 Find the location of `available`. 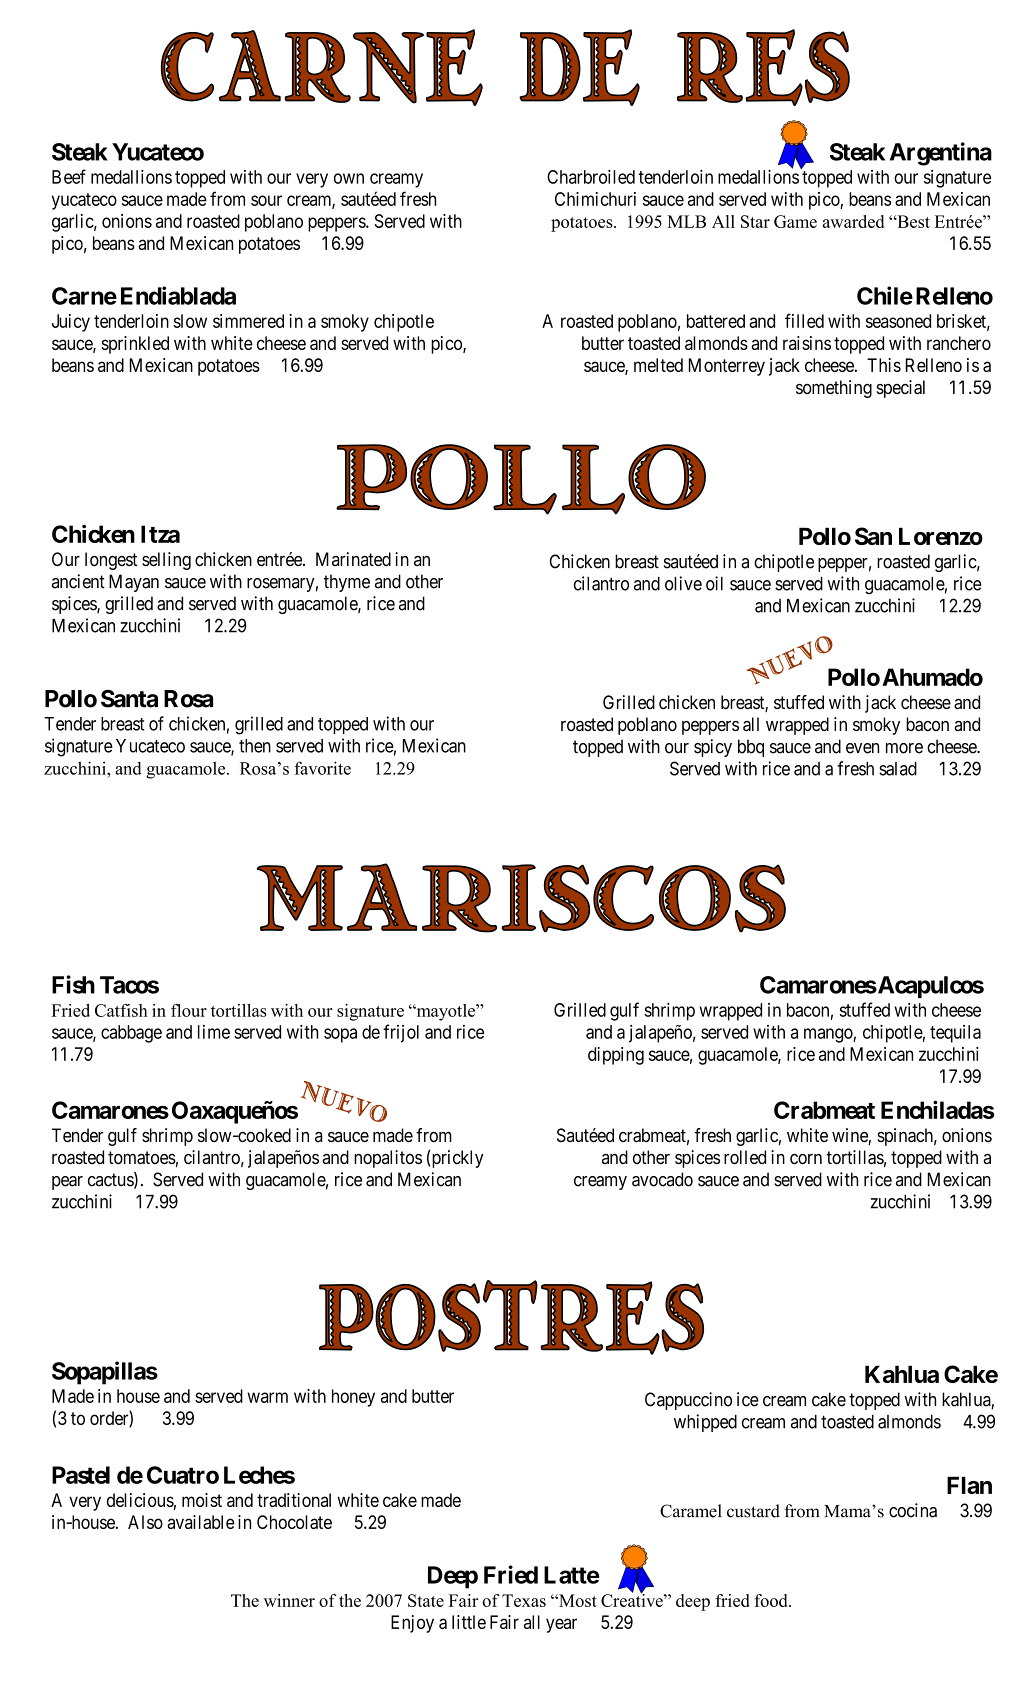

available is located at coordinates (201, 1522).
